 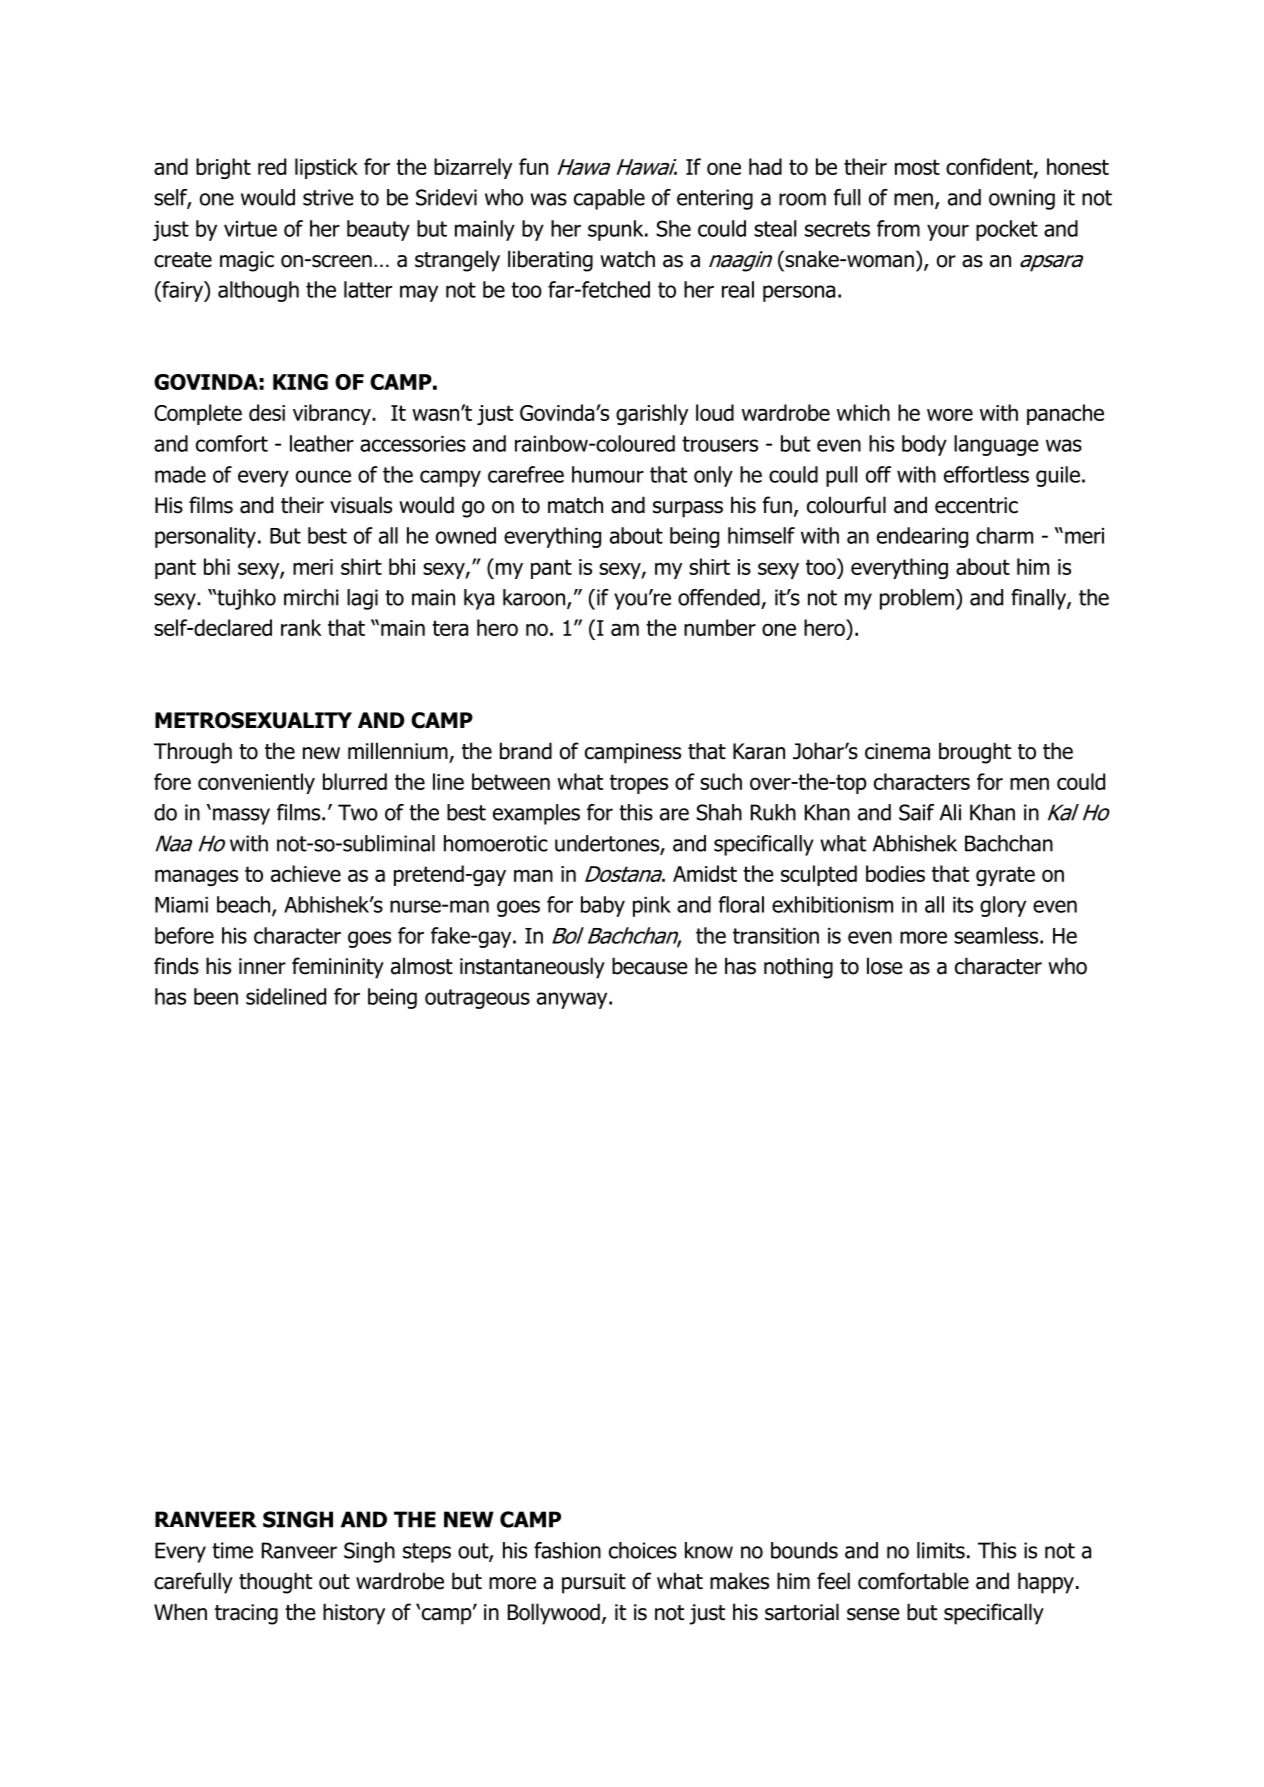 I want to click on achieve, so click(x=306, y=873).
